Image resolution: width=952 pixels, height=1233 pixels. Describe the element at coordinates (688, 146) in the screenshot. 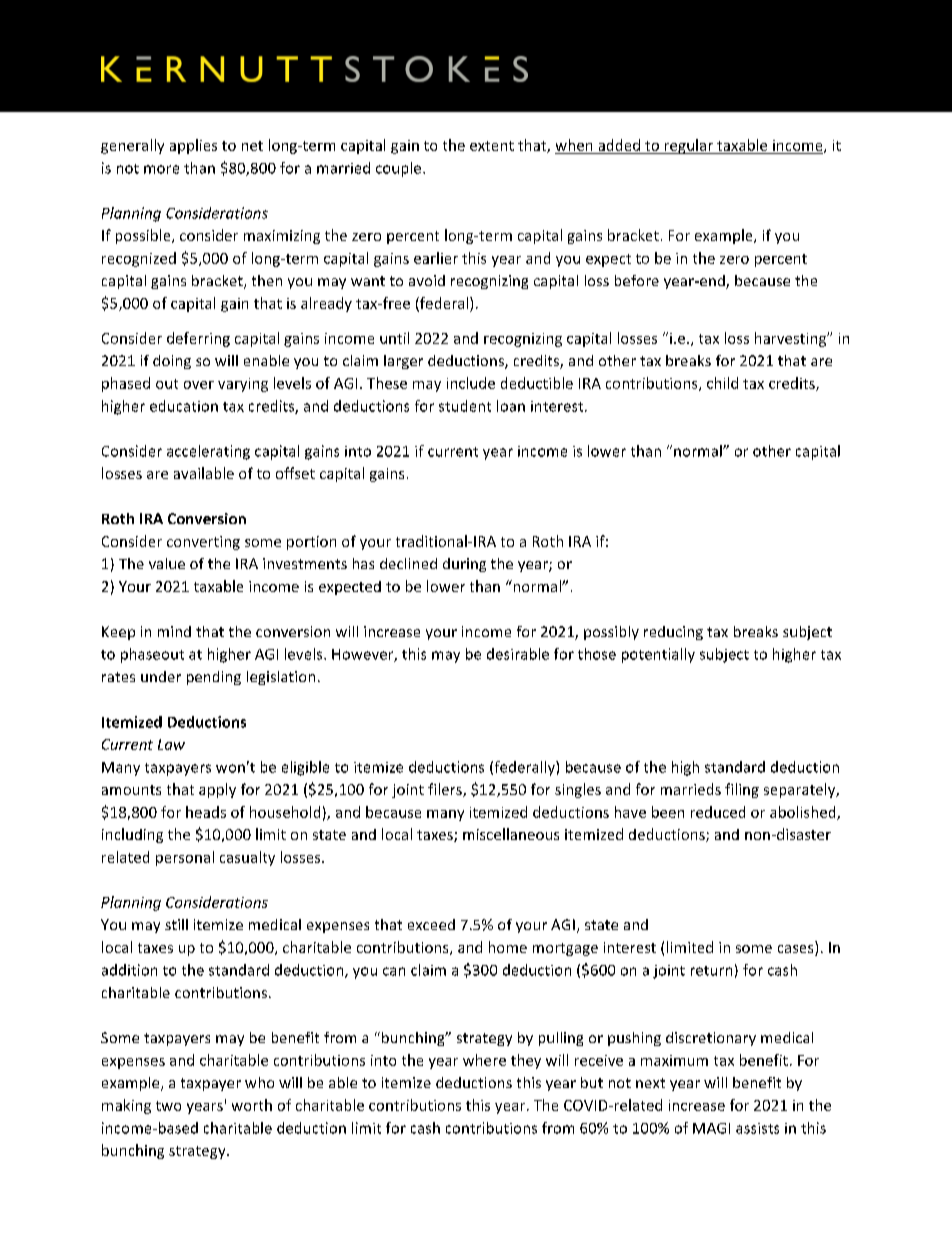

I see `regular` at that location.
